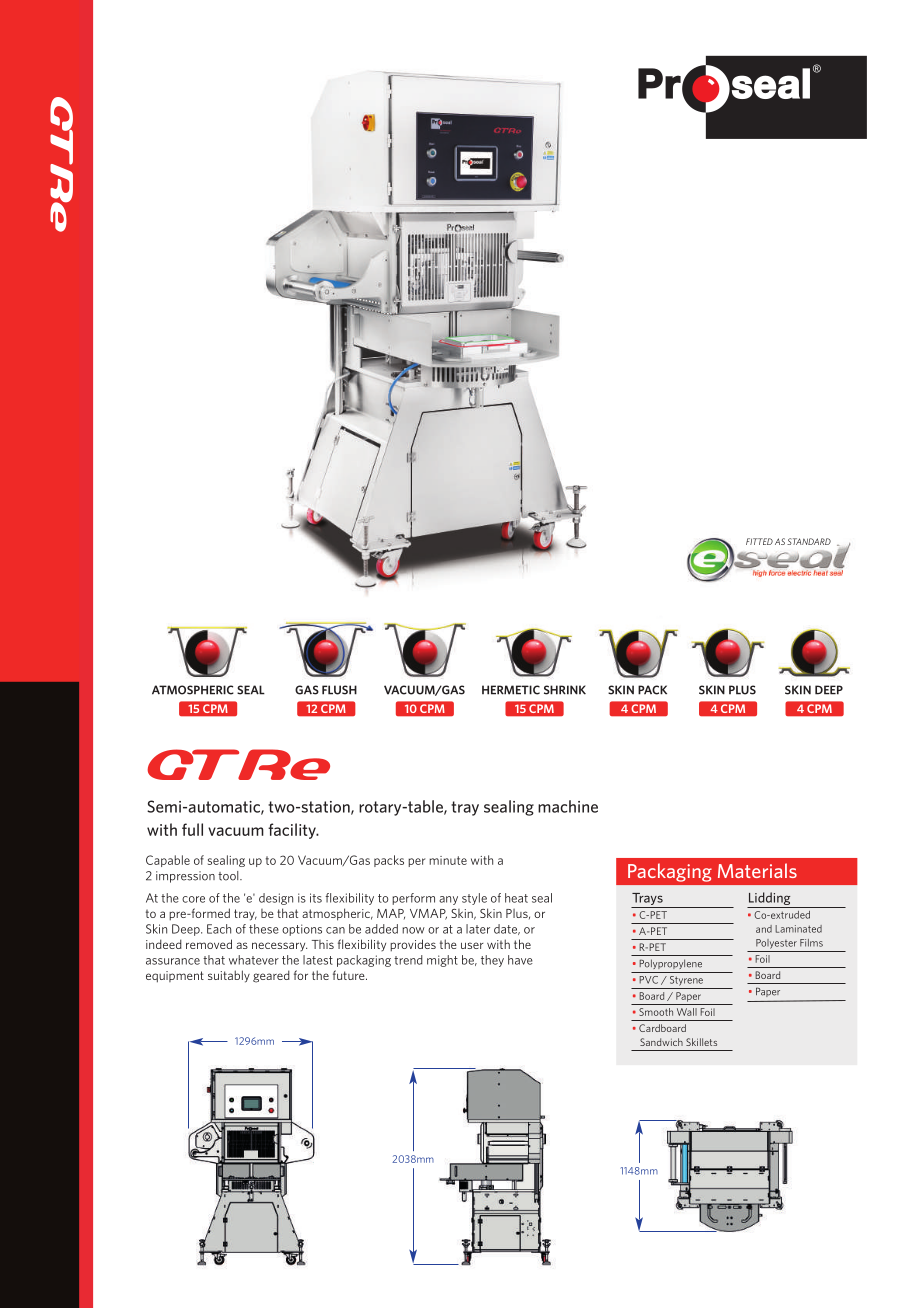 This document has height=1308, width=924. Describe the element at coordinates (568, 806) in the document. I see `machine` at that location.
